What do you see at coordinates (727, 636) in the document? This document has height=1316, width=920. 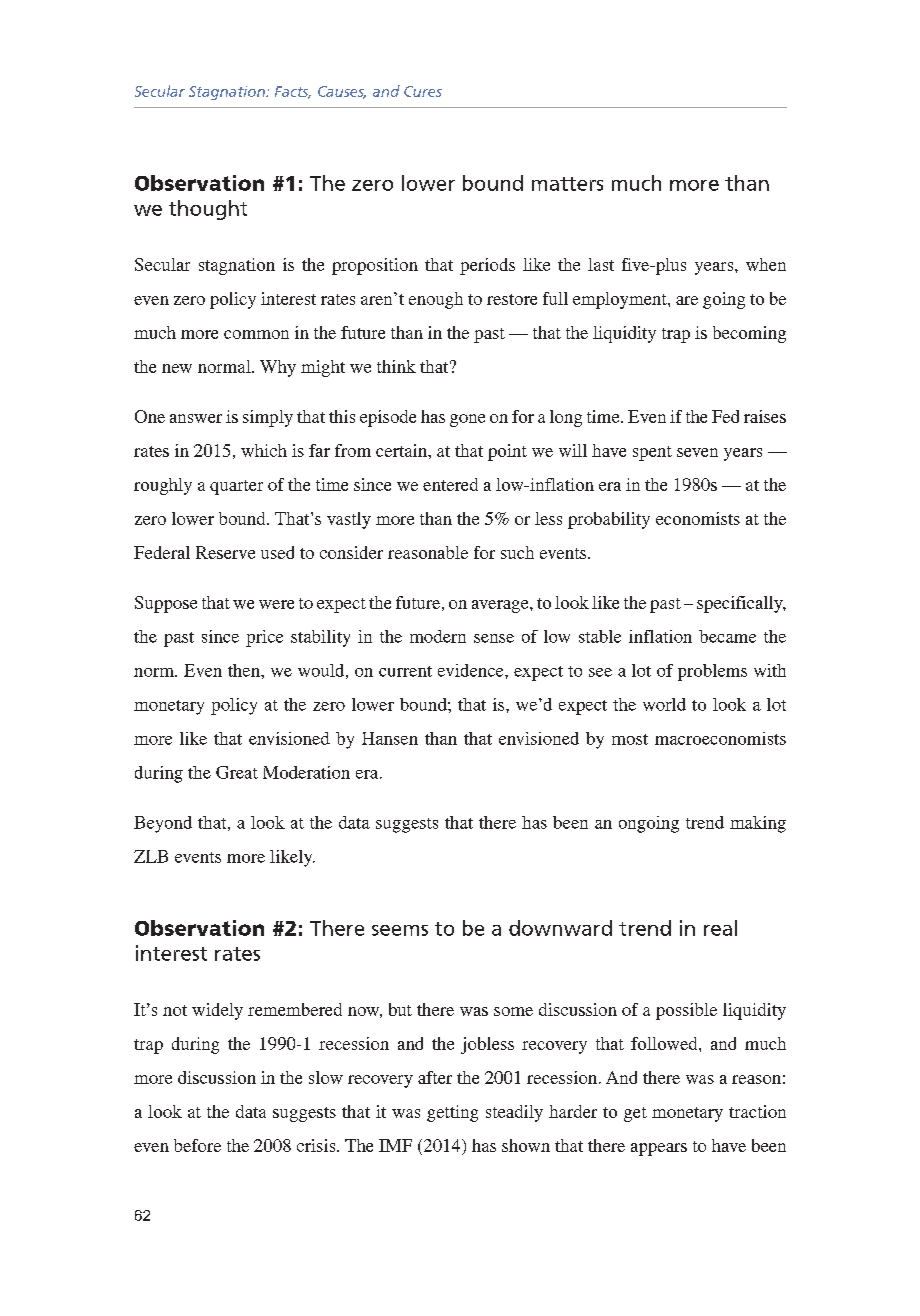 I see `became` at bounding box center [727, 636].
